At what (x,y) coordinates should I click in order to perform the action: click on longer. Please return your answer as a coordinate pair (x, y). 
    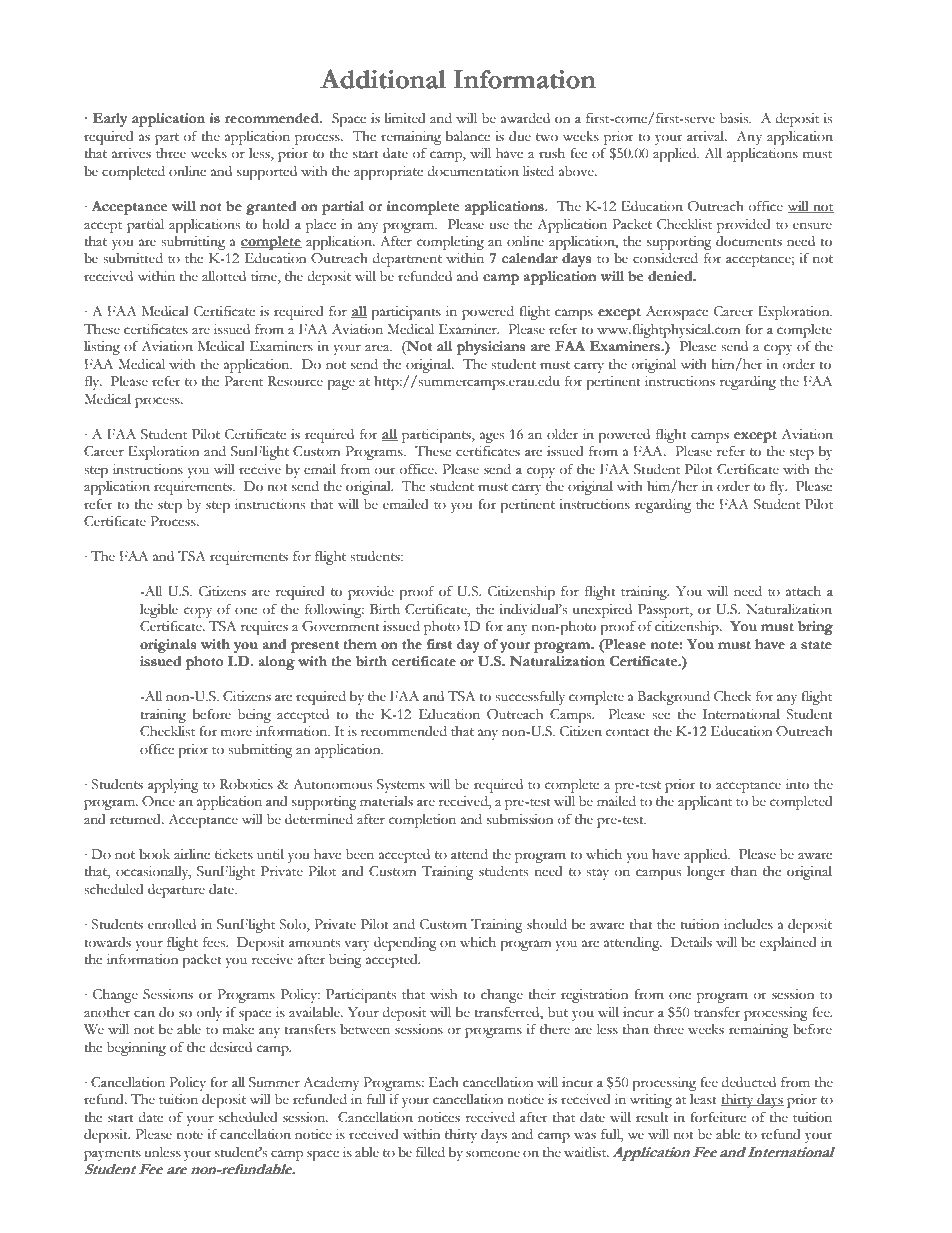
    Looking at the image, I should click on (706, 873).
